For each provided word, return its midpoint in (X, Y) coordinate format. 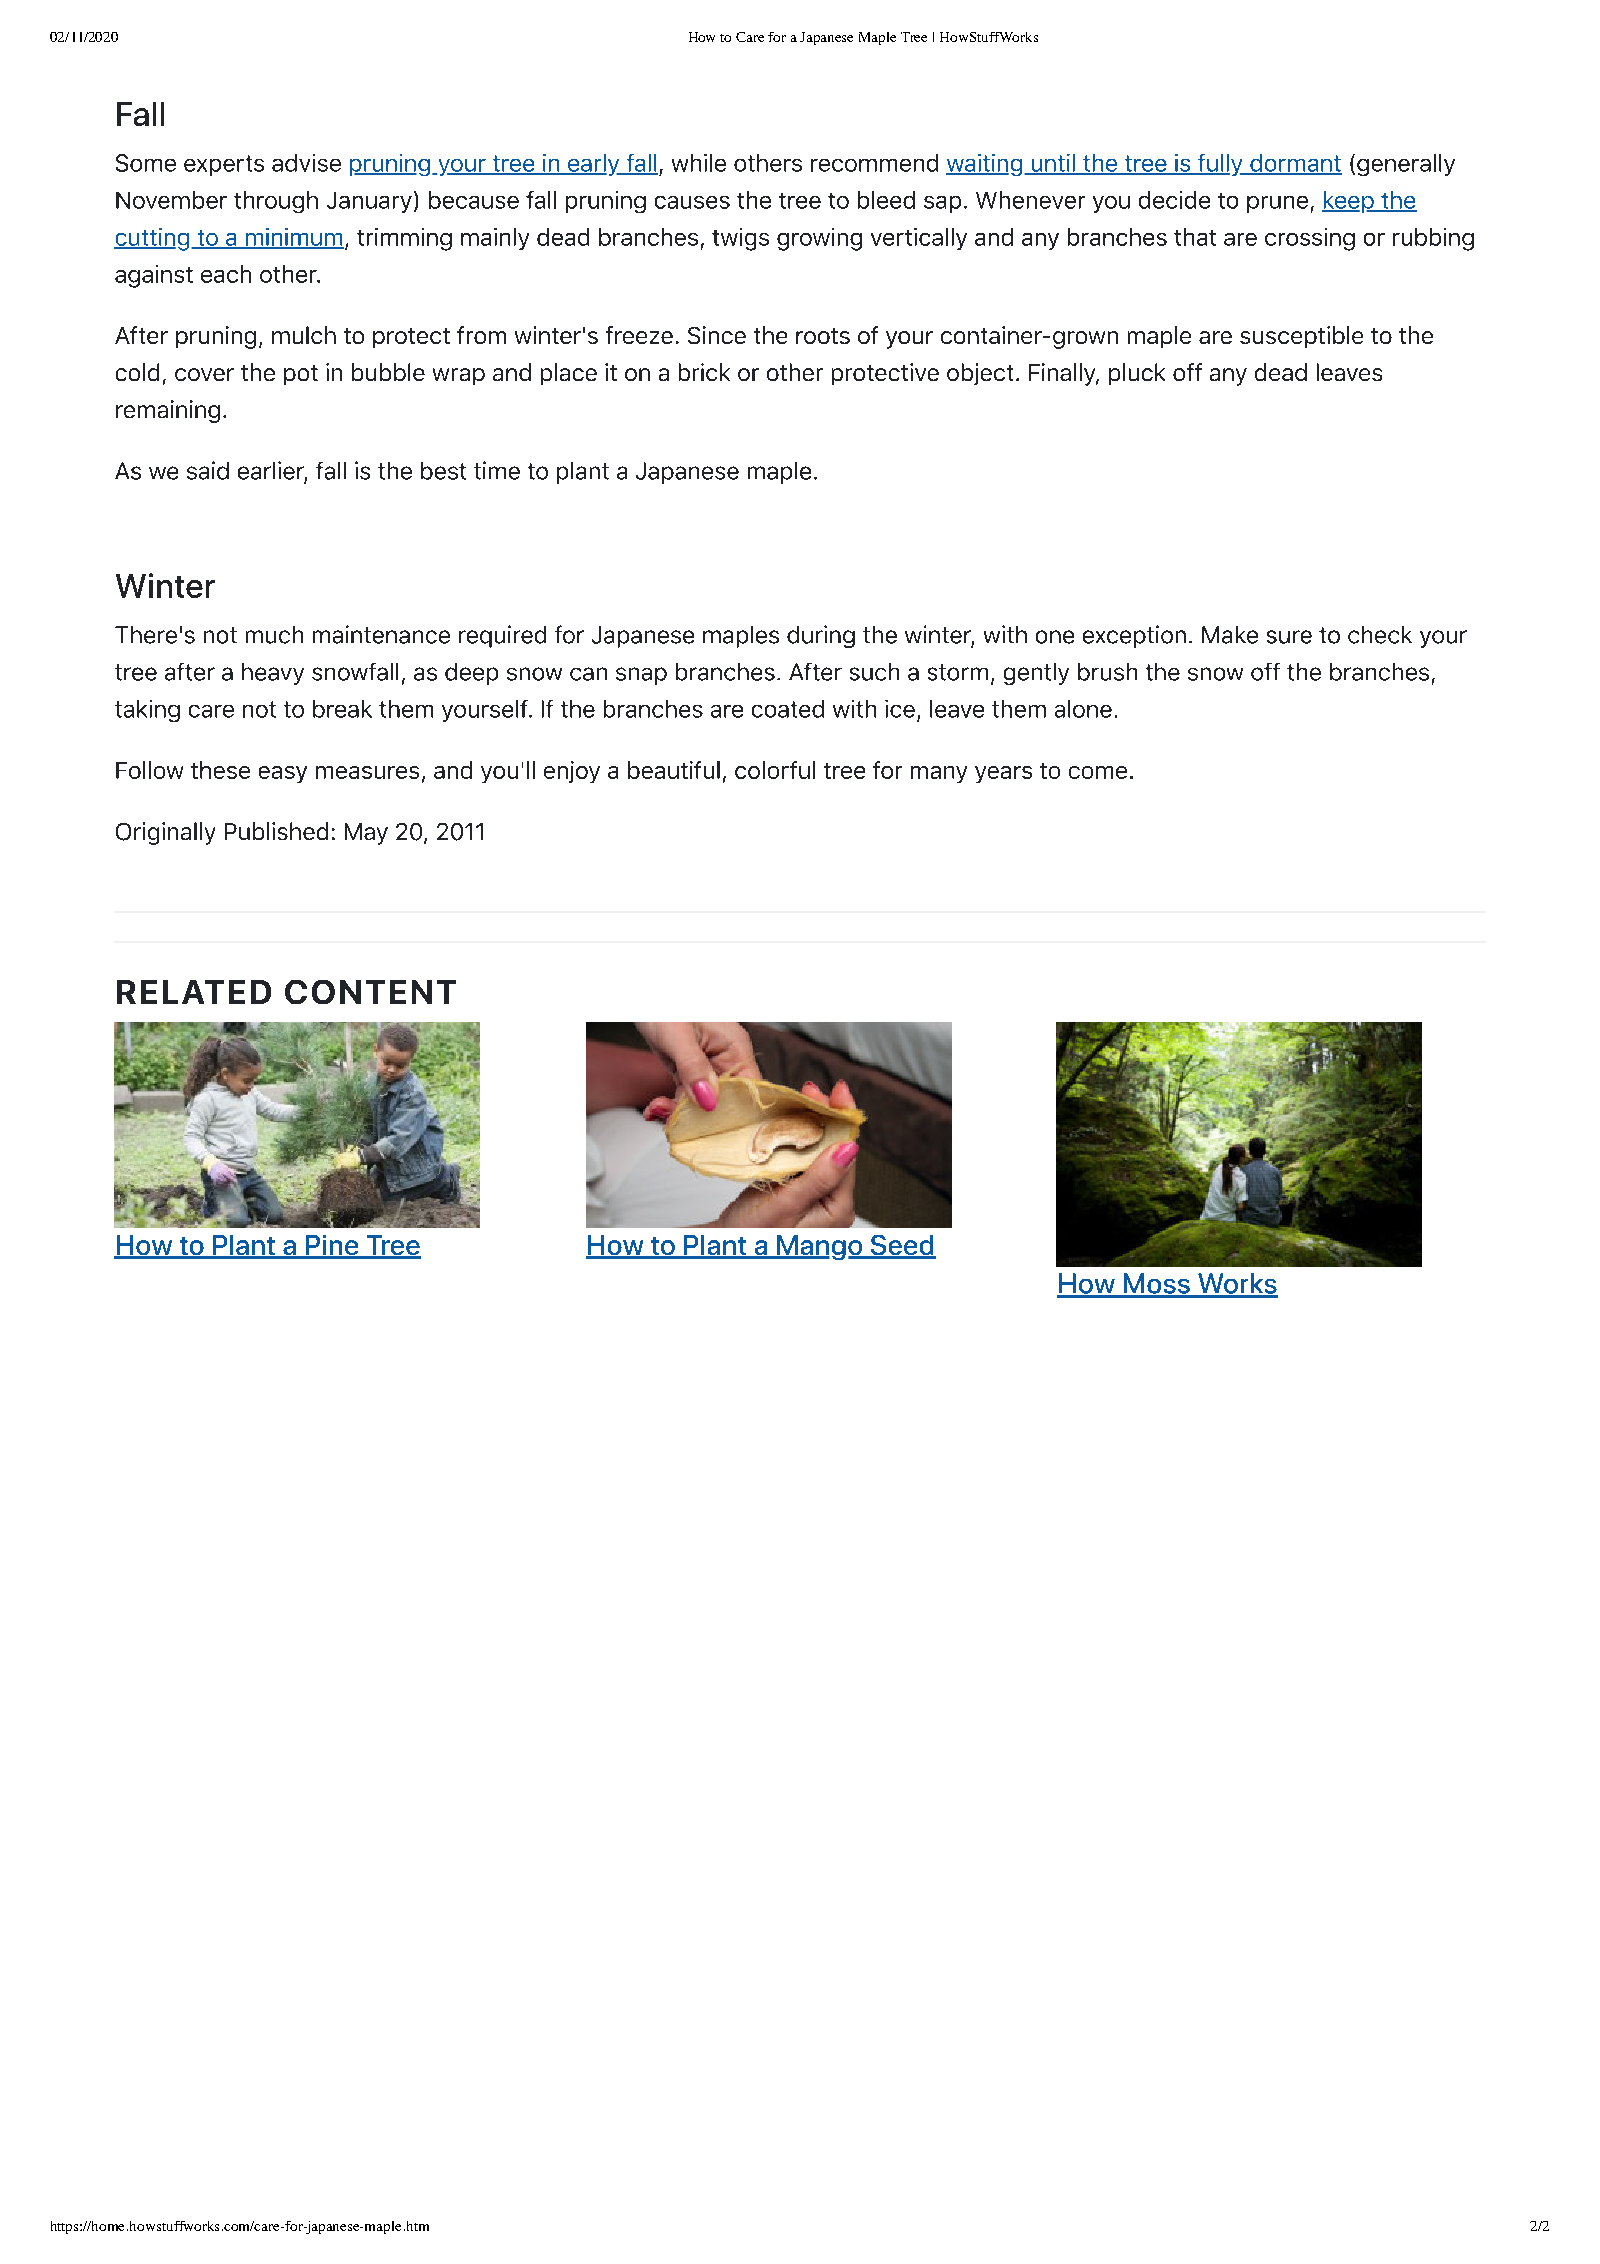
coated (788, 709)
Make (1230, 635)
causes (692, 202)
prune (1277, 204)
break (342, 709)
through (276, 202)
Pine (332, 1246)
